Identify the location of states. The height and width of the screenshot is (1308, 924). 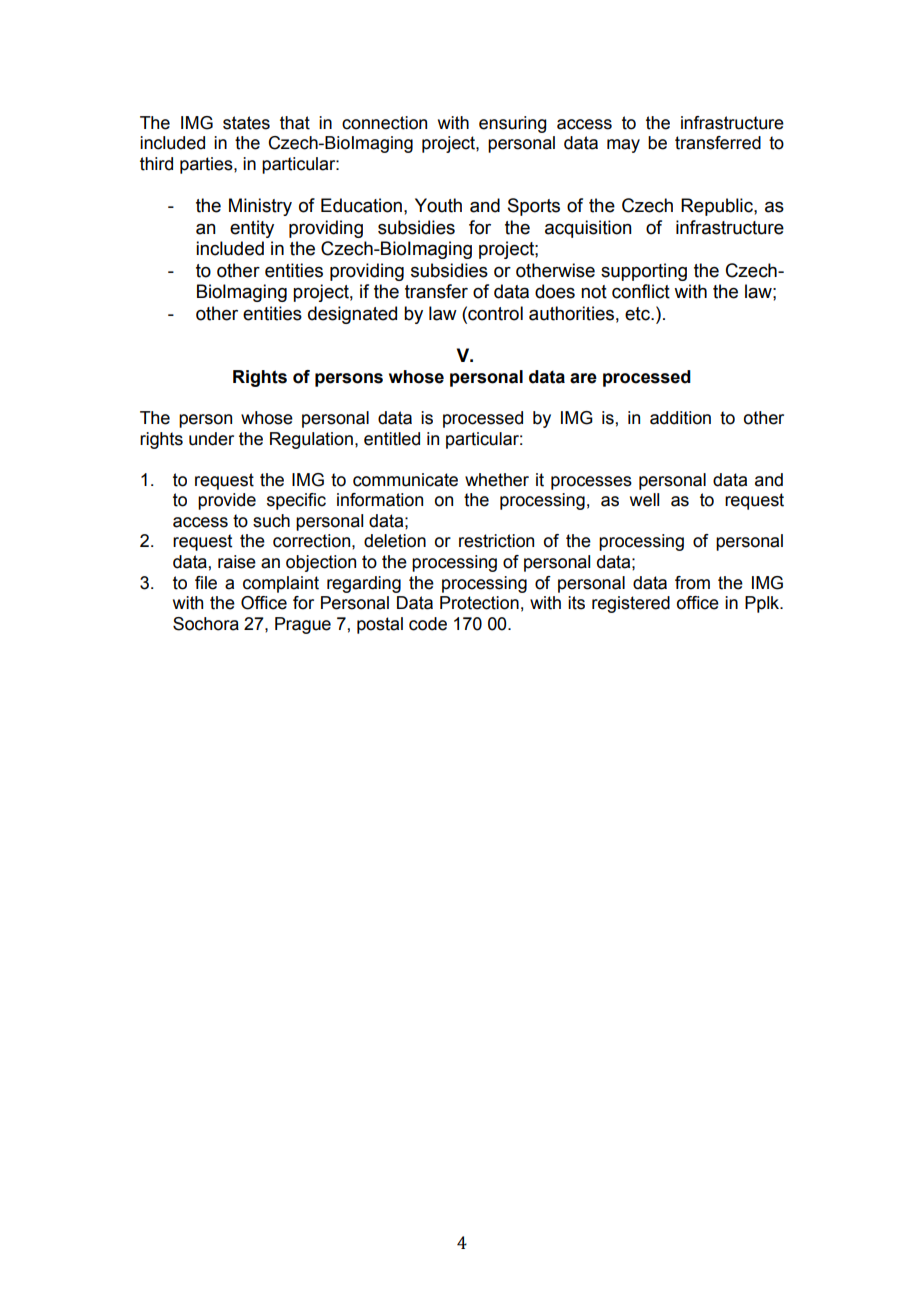
(246, 123).
